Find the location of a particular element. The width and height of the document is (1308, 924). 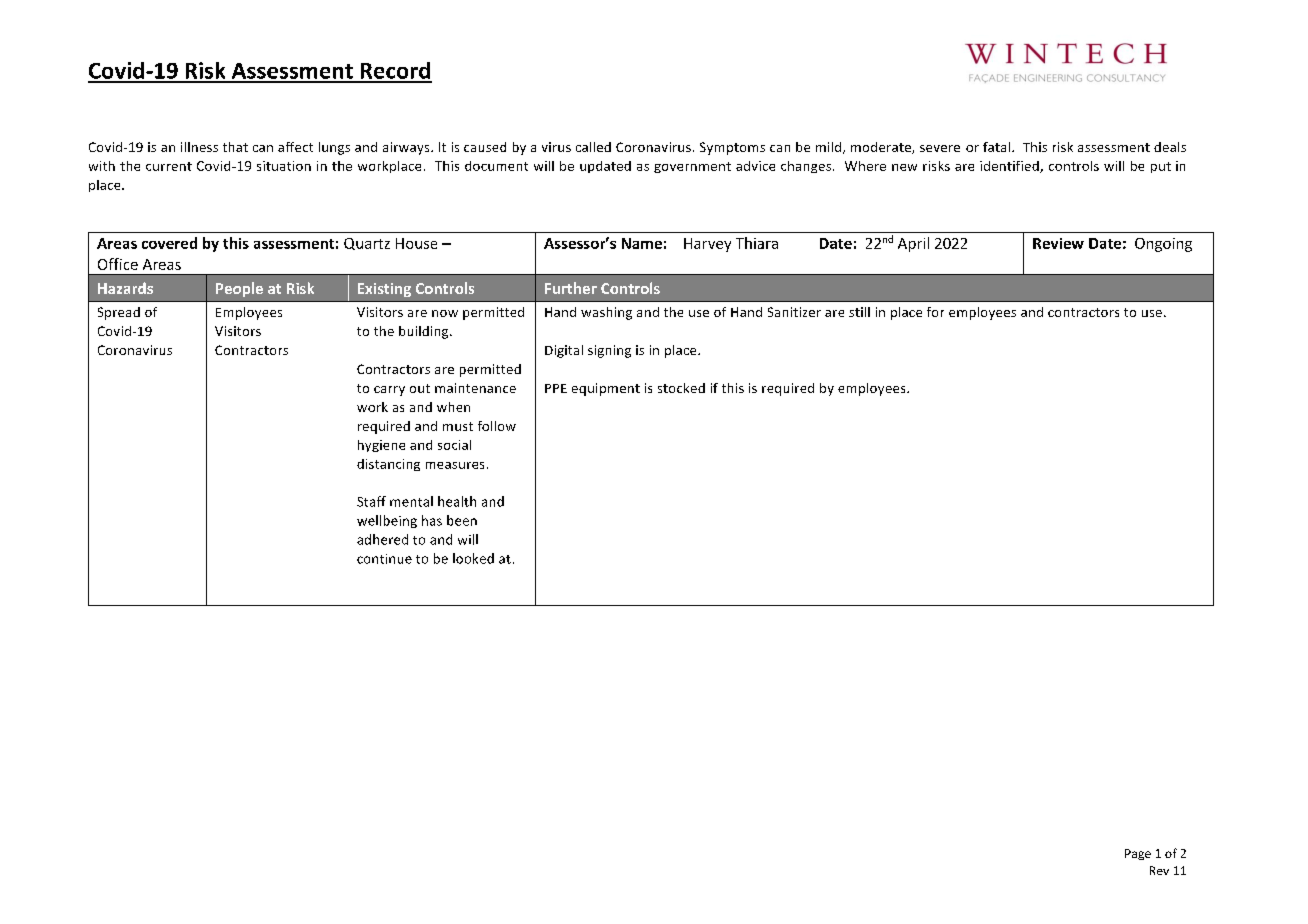

Page is located at coordinates (1138, 854).
